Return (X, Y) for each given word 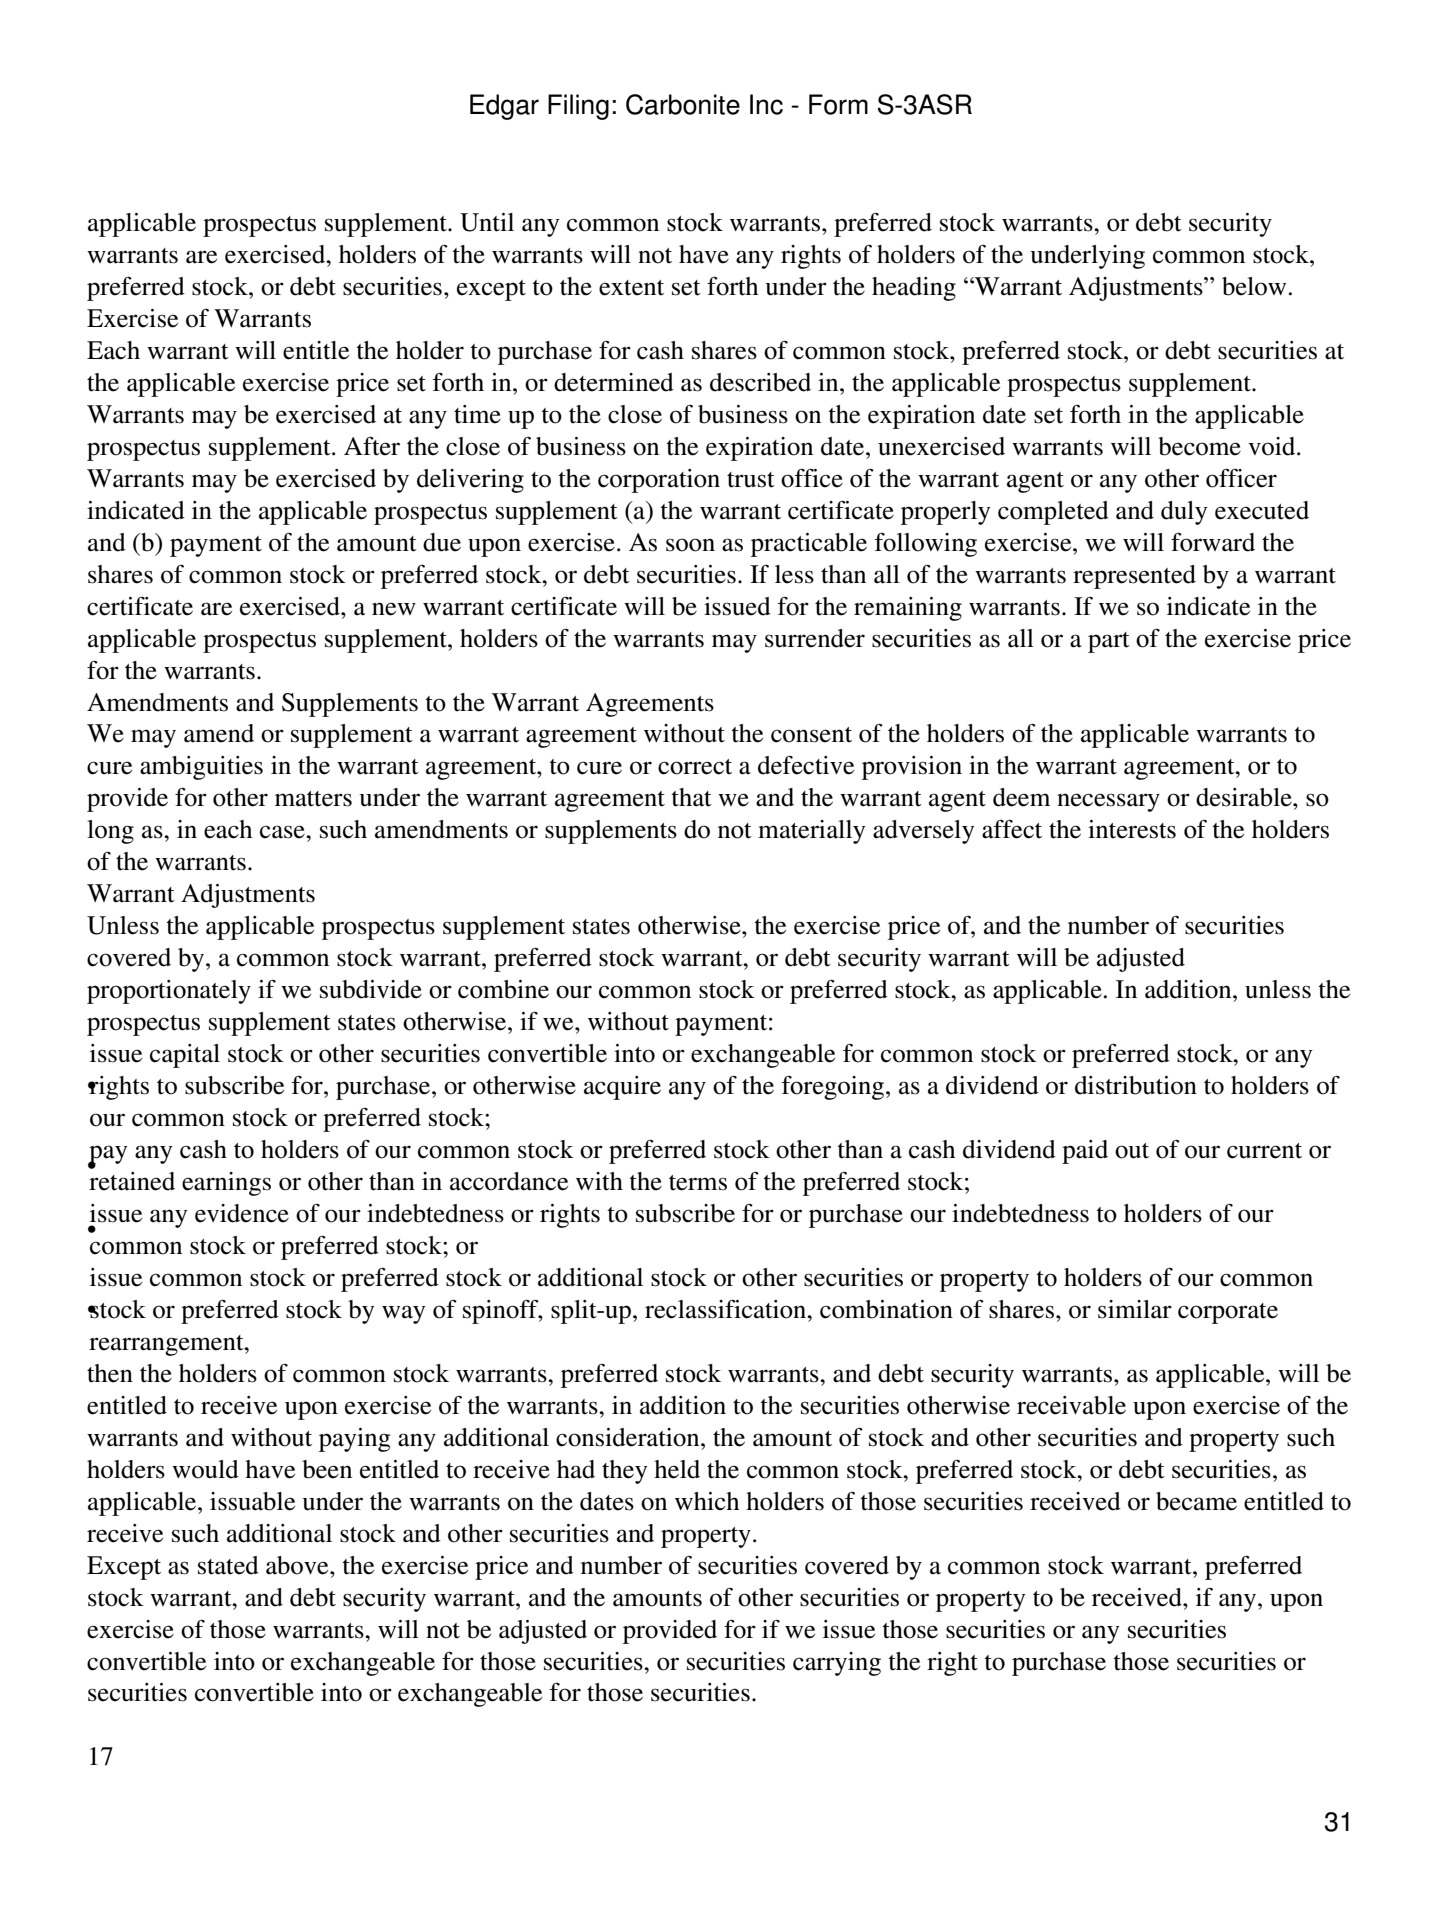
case (283, 832)
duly (1184, 513)
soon (690, 545)
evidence (242, 1213)
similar (1135, 1309)
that (691, 797)
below (1254, 286)
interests (1132, 829)
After (372, 446)
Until (487, 222)
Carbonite (683, 104)
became (1196, 1501)
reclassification (727, 1309)
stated (228, 1565)
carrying (837, 1664)
